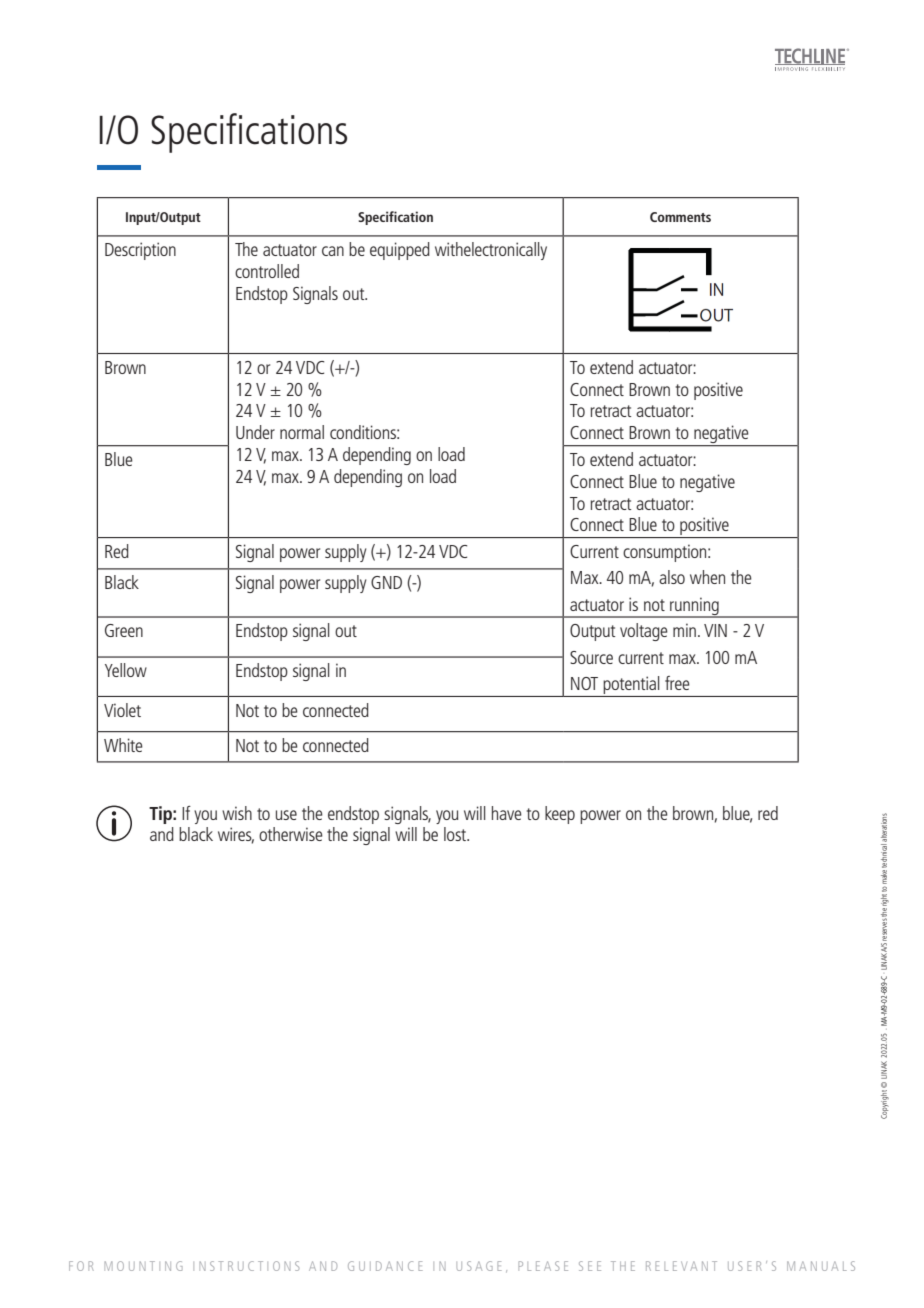 The image size is (924, 1308). I want to click on keep, so click(560, 815).
